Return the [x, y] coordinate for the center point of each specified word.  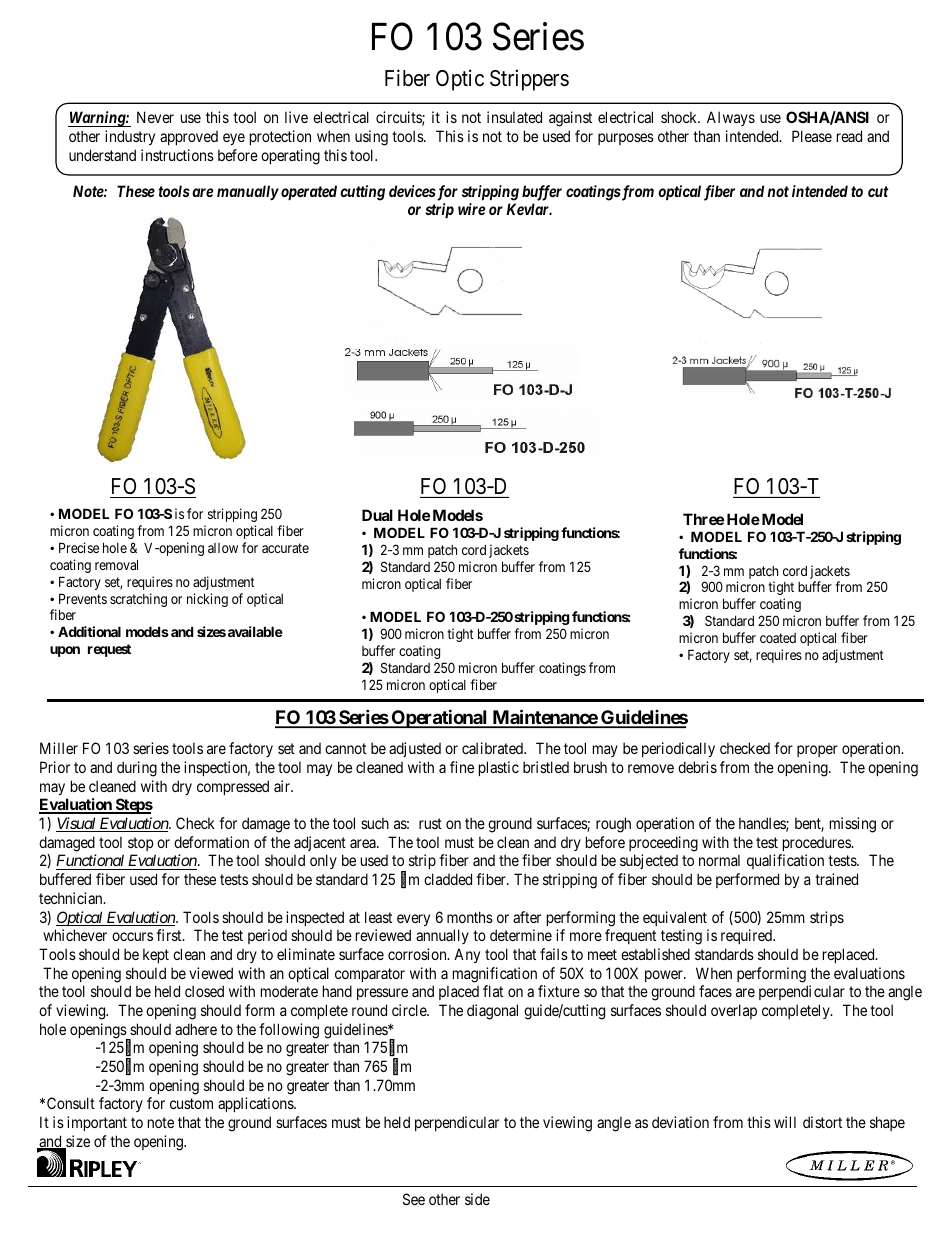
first [170, 935]
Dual [377, 515]
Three [703, 519]
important [97, 1123]
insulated [514, 117]
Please [812, 136]
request [109, 650]
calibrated [493, 748]
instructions [177, 155]
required [748, 936]
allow [223, 548]
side [477, 1199]
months [470, 917]
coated [778, 638]
